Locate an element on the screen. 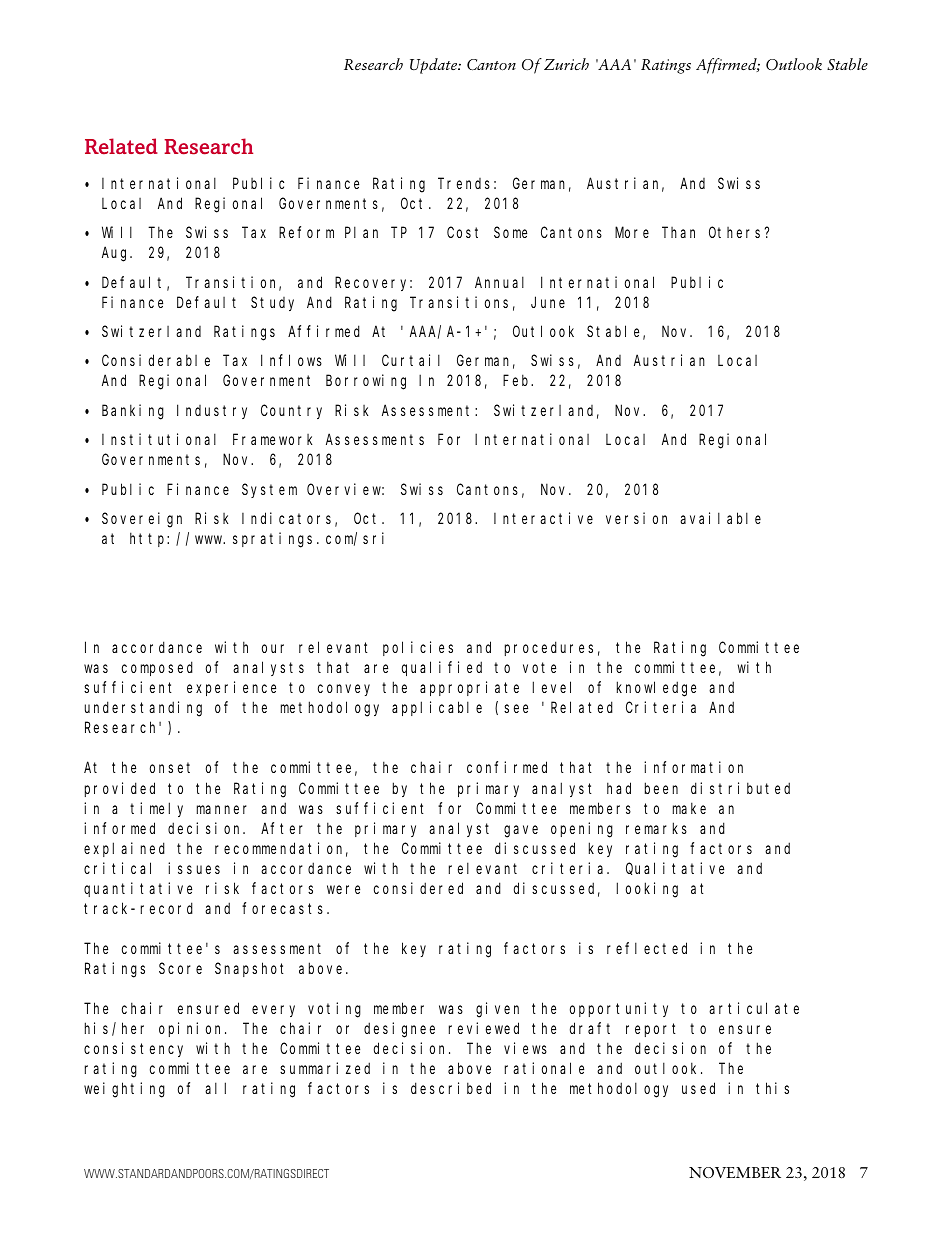  Zurich is located at coordinates (566, 64).
